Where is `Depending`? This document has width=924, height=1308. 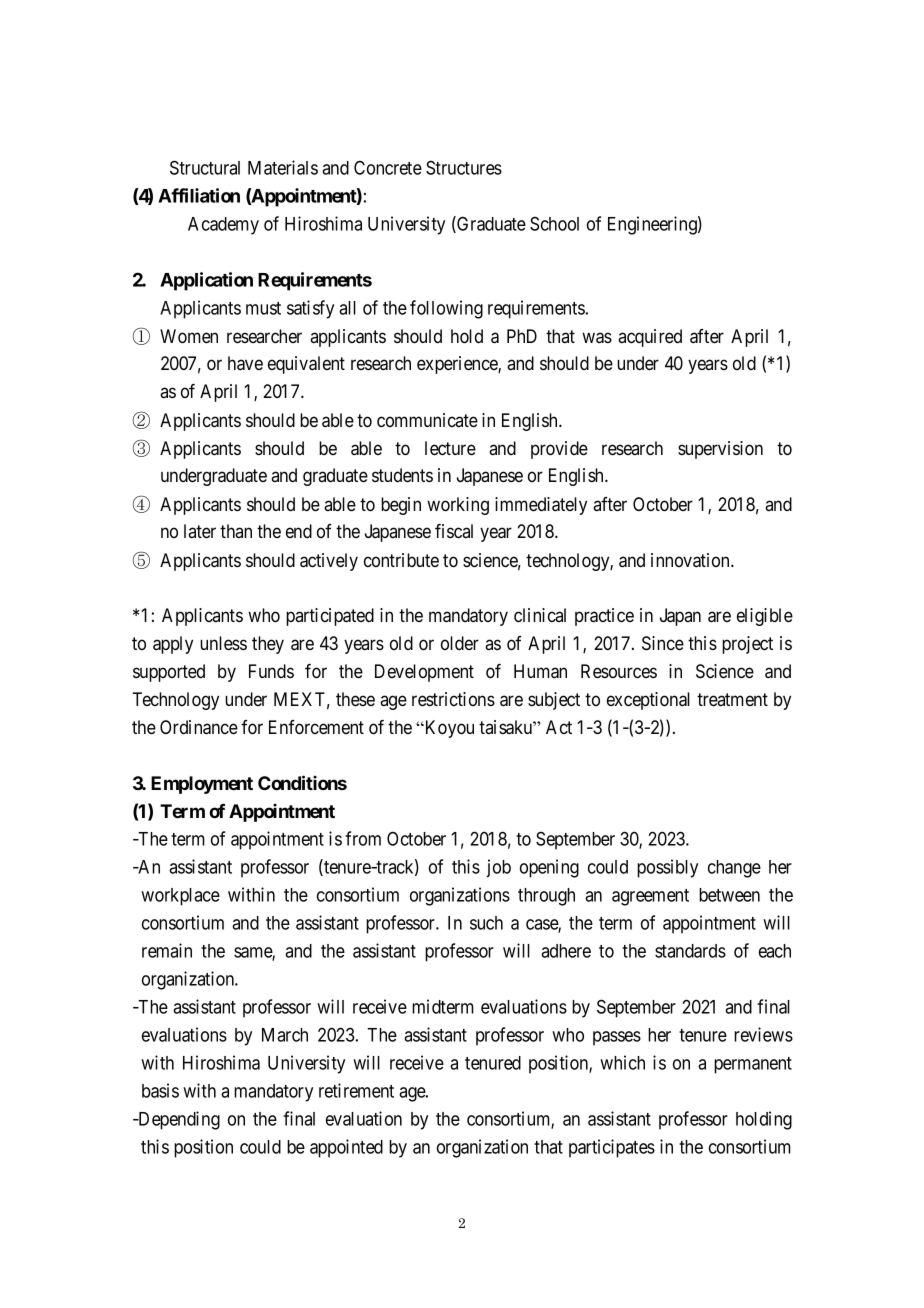 Depending is located at coordinates (178, 1120).
